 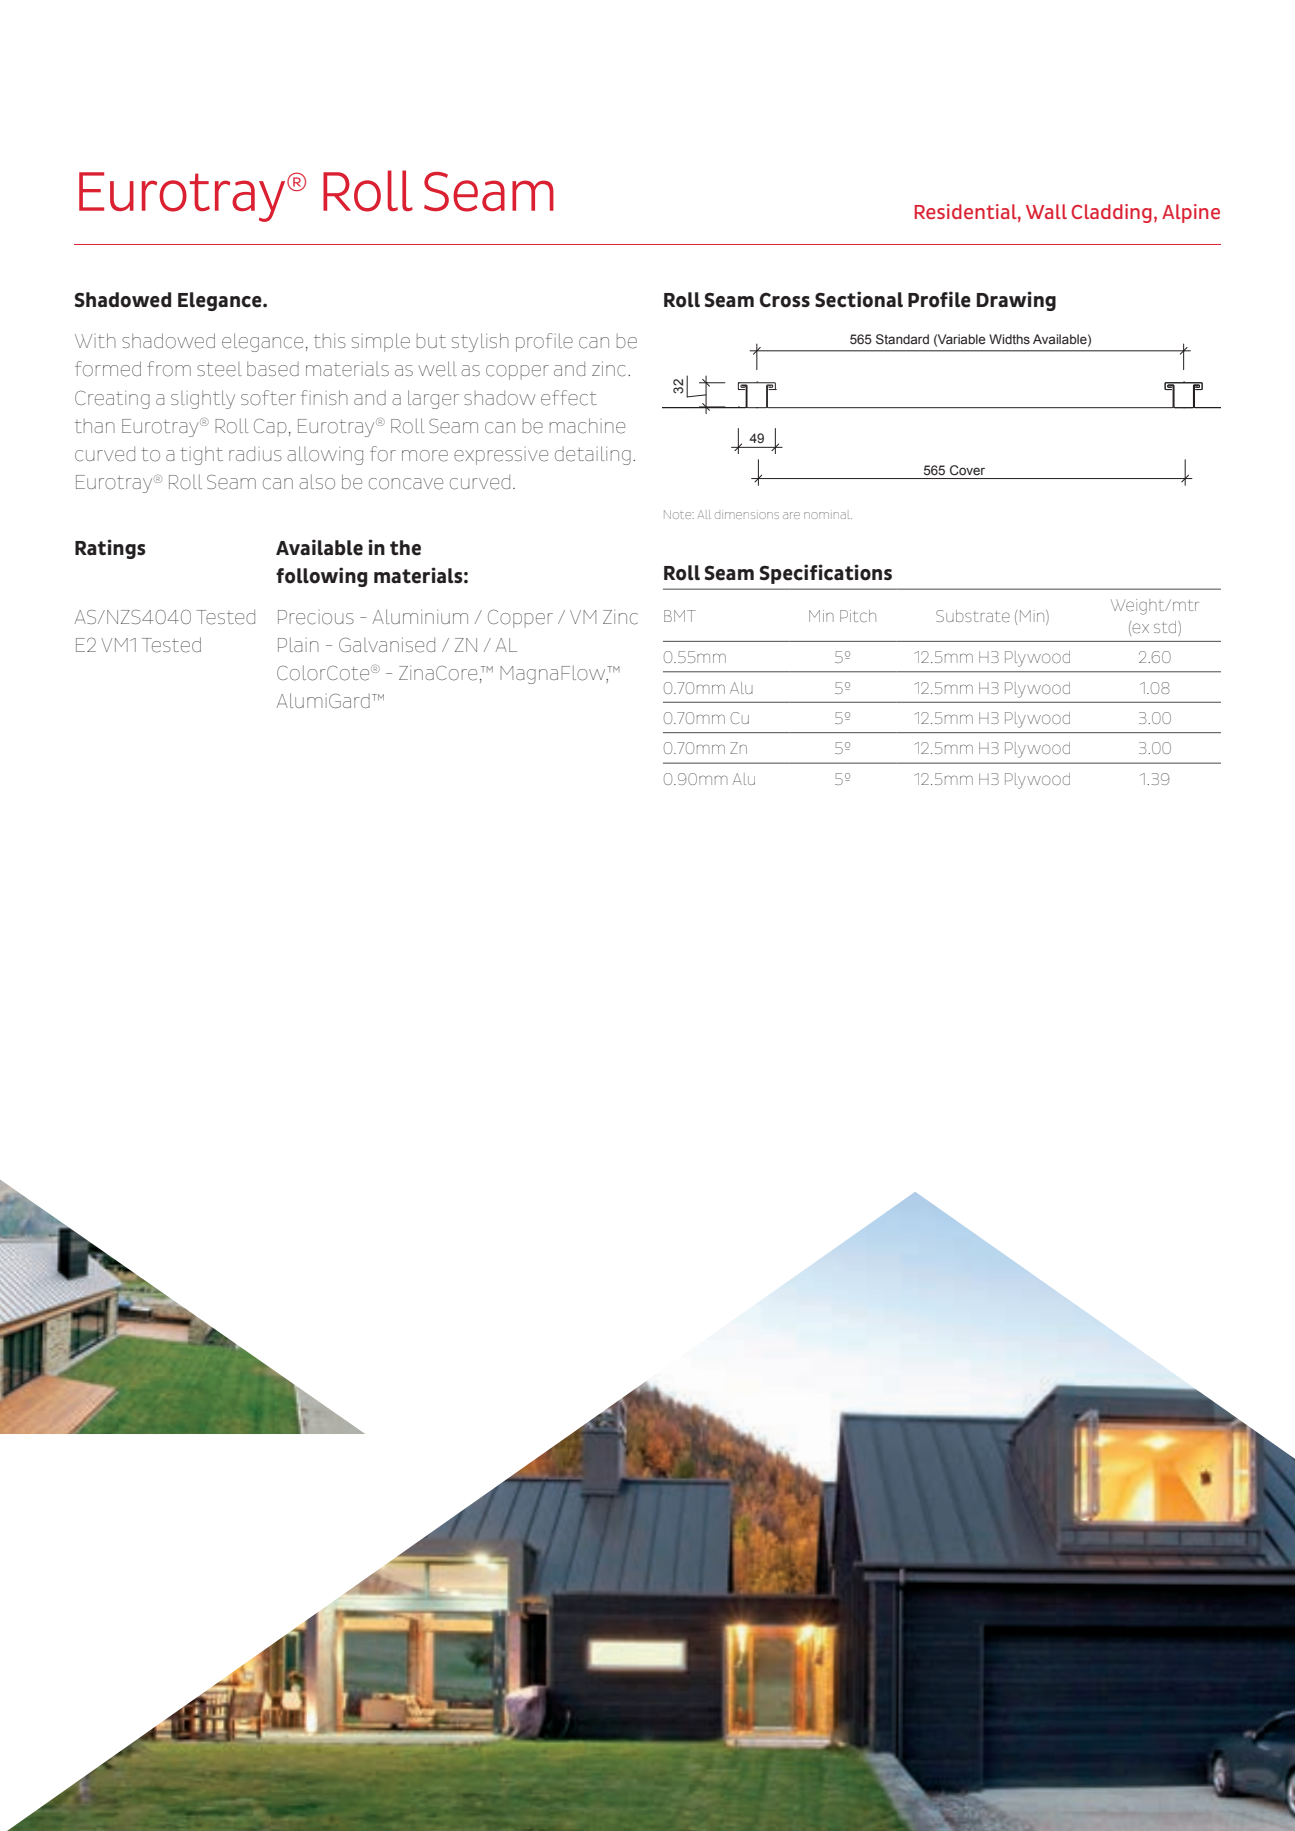 I want to click on nominal, so click(x=828, y=515).
